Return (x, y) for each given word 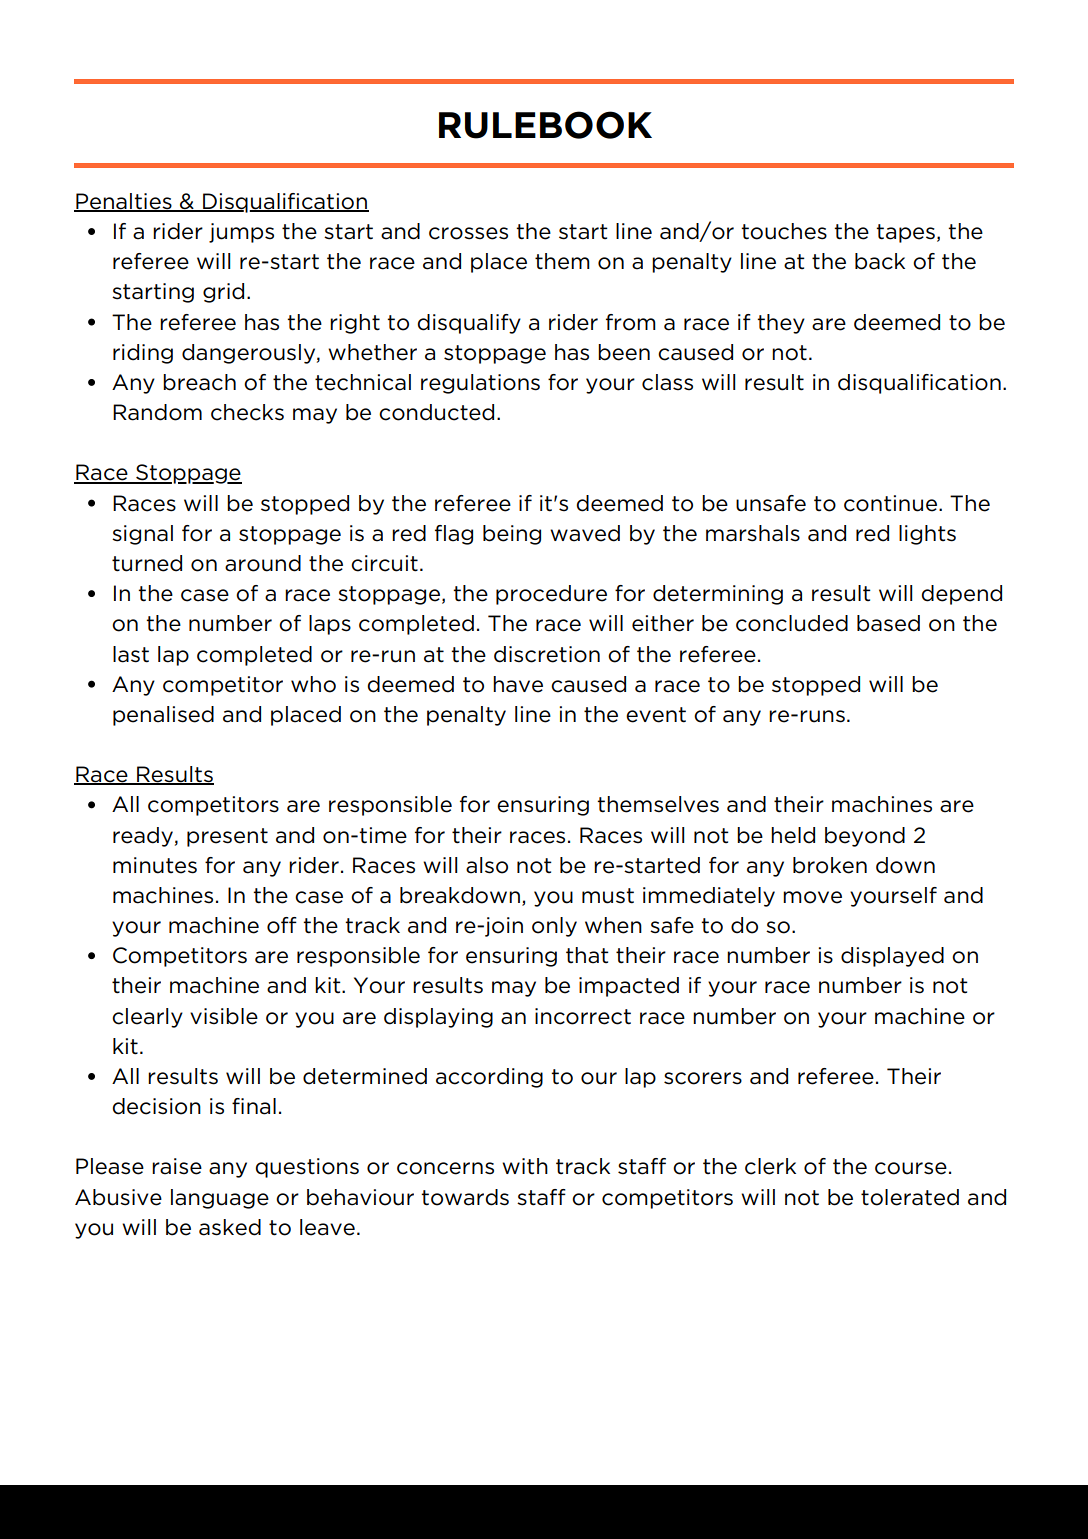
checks (247, 412)
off (282, 925)
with (525, 1166)
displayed (892, 957)
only (554, 927)
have (518, 684)
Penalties (124, 202)
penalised (163, 716)
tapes (905, 233)
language (220, 1199)
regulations (480, 384)
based (888, 623)
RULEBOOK (545, 125)
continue (890, 503)
